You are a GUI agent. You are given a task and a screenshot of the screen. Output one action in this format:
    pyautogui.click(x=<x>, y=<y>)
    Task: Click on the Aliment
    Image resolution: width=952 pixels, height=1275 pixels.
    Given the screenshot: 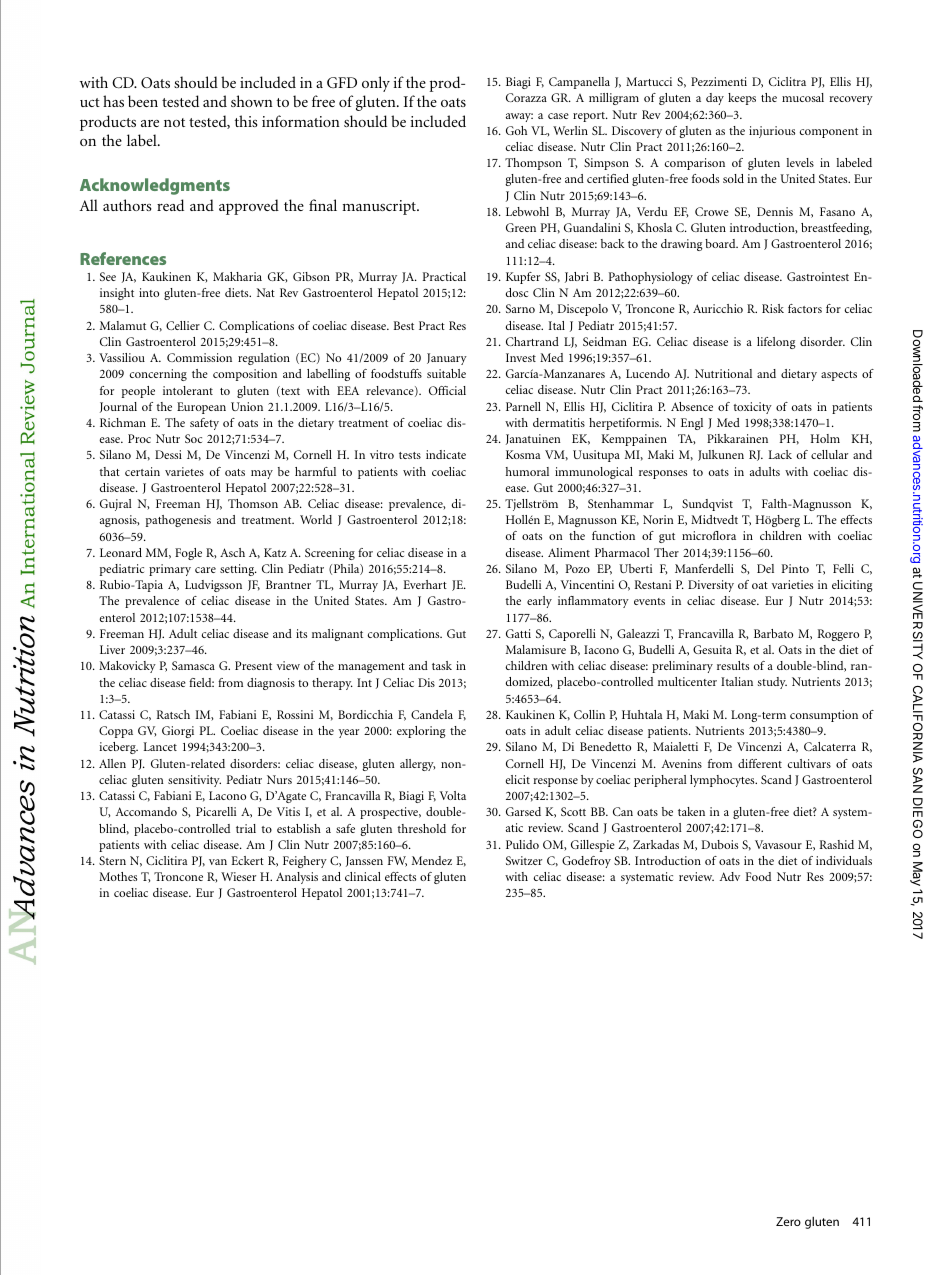 What is the action you would take?
    pyautogui.click(x=569, y=552)
